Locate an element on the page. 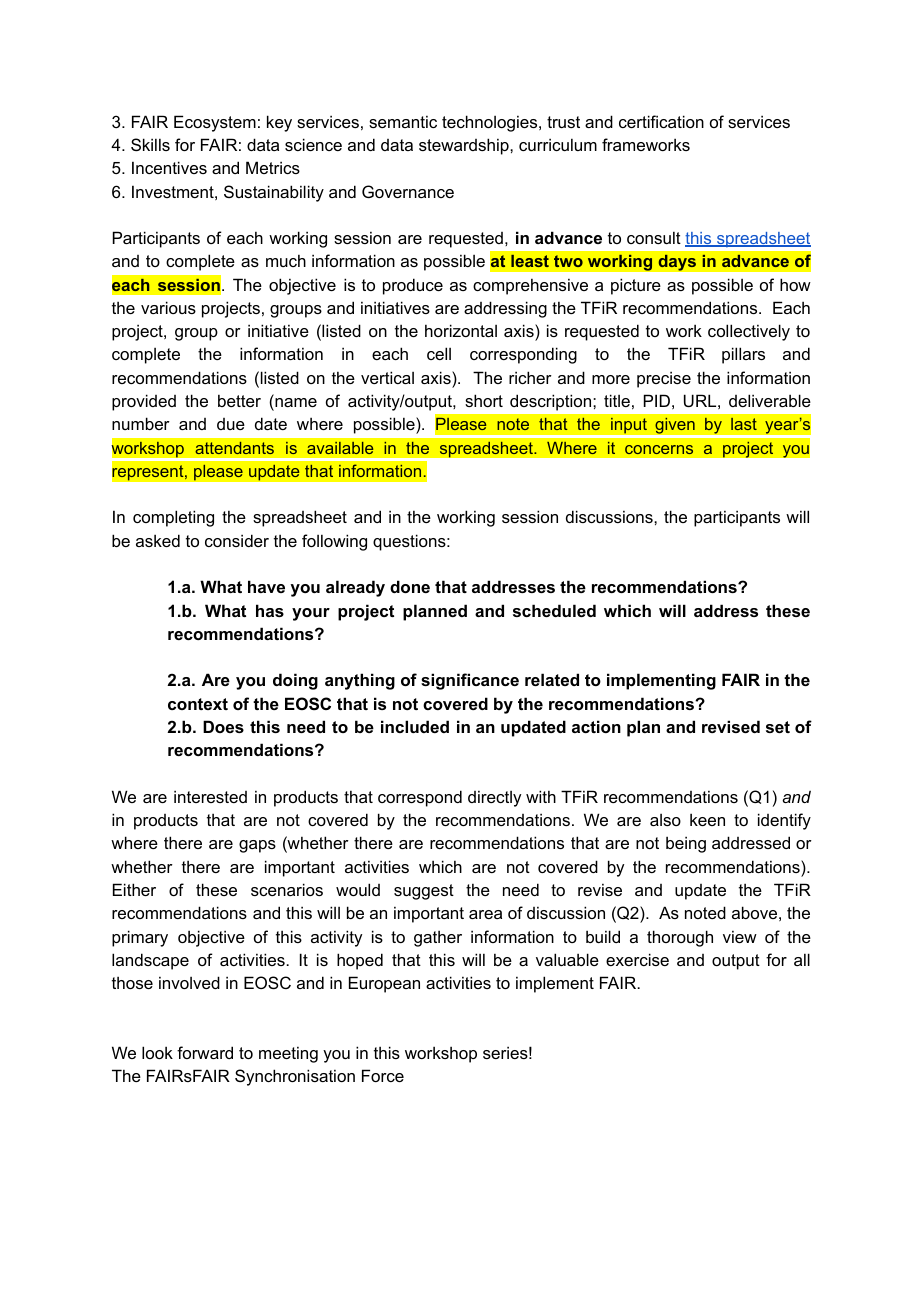 The image size is (924, 1307). Ecosystem is located at coordinates (215, 123).
